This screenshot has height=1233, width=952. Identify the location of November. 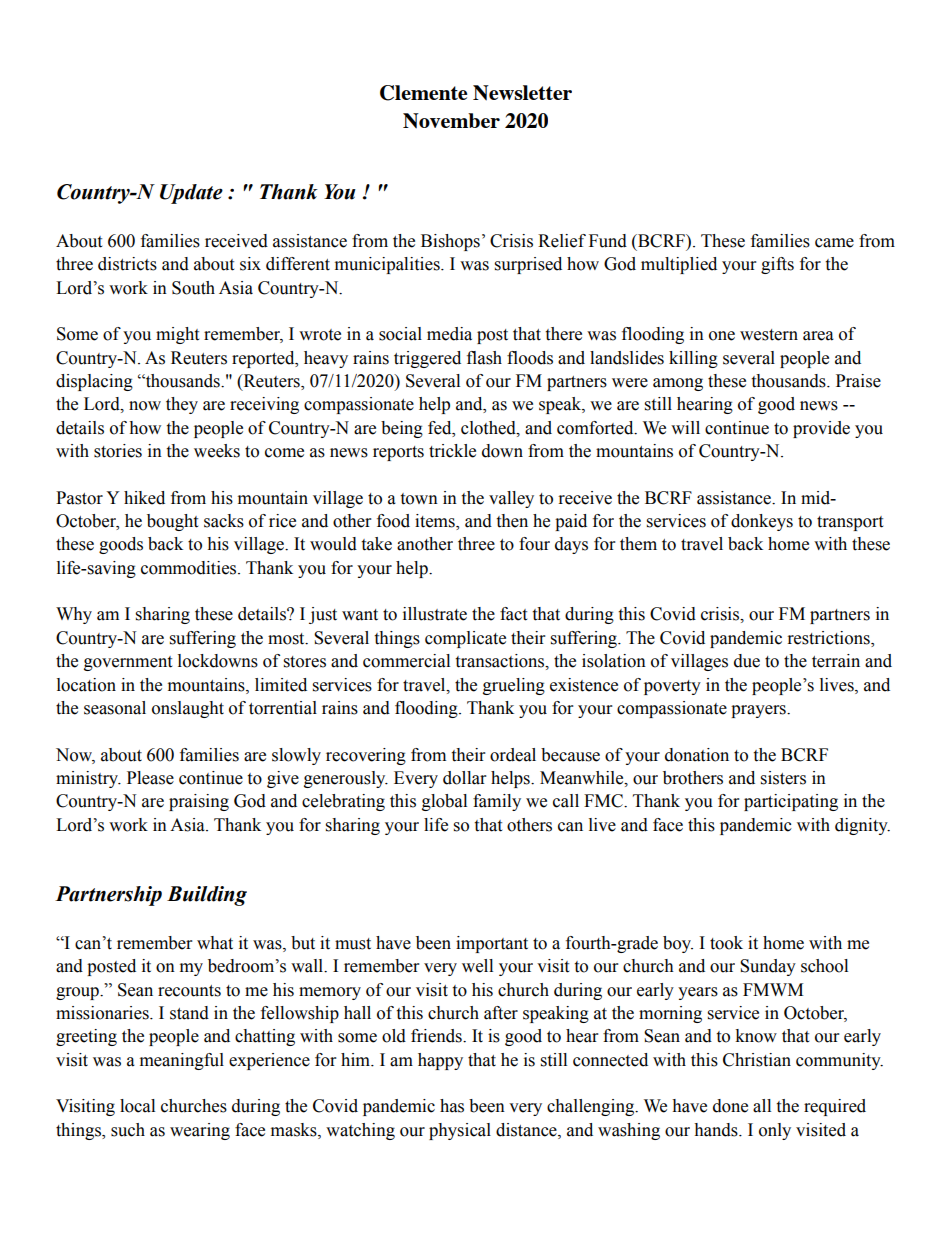
(451, 121).
